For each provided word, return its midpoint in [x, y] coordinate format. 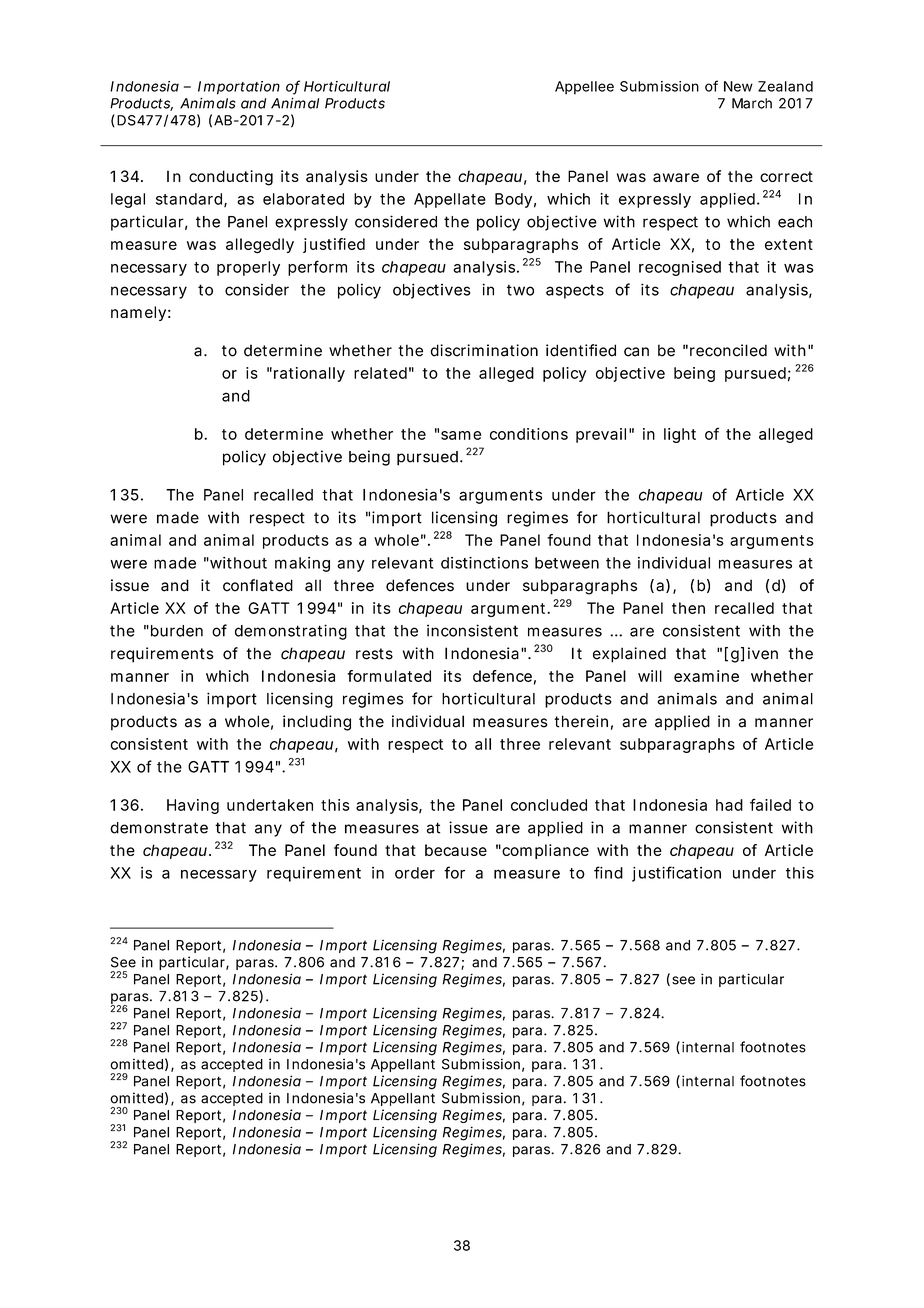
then [688, 608]
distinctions [484, 563]
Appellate [450, 200]
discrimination [484, 350]
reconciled [728, 350]
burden [177, 631]
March [752, 103]
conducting [231, 178]
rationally [309, 374]
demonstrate [159, 828]
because [456, 850]
